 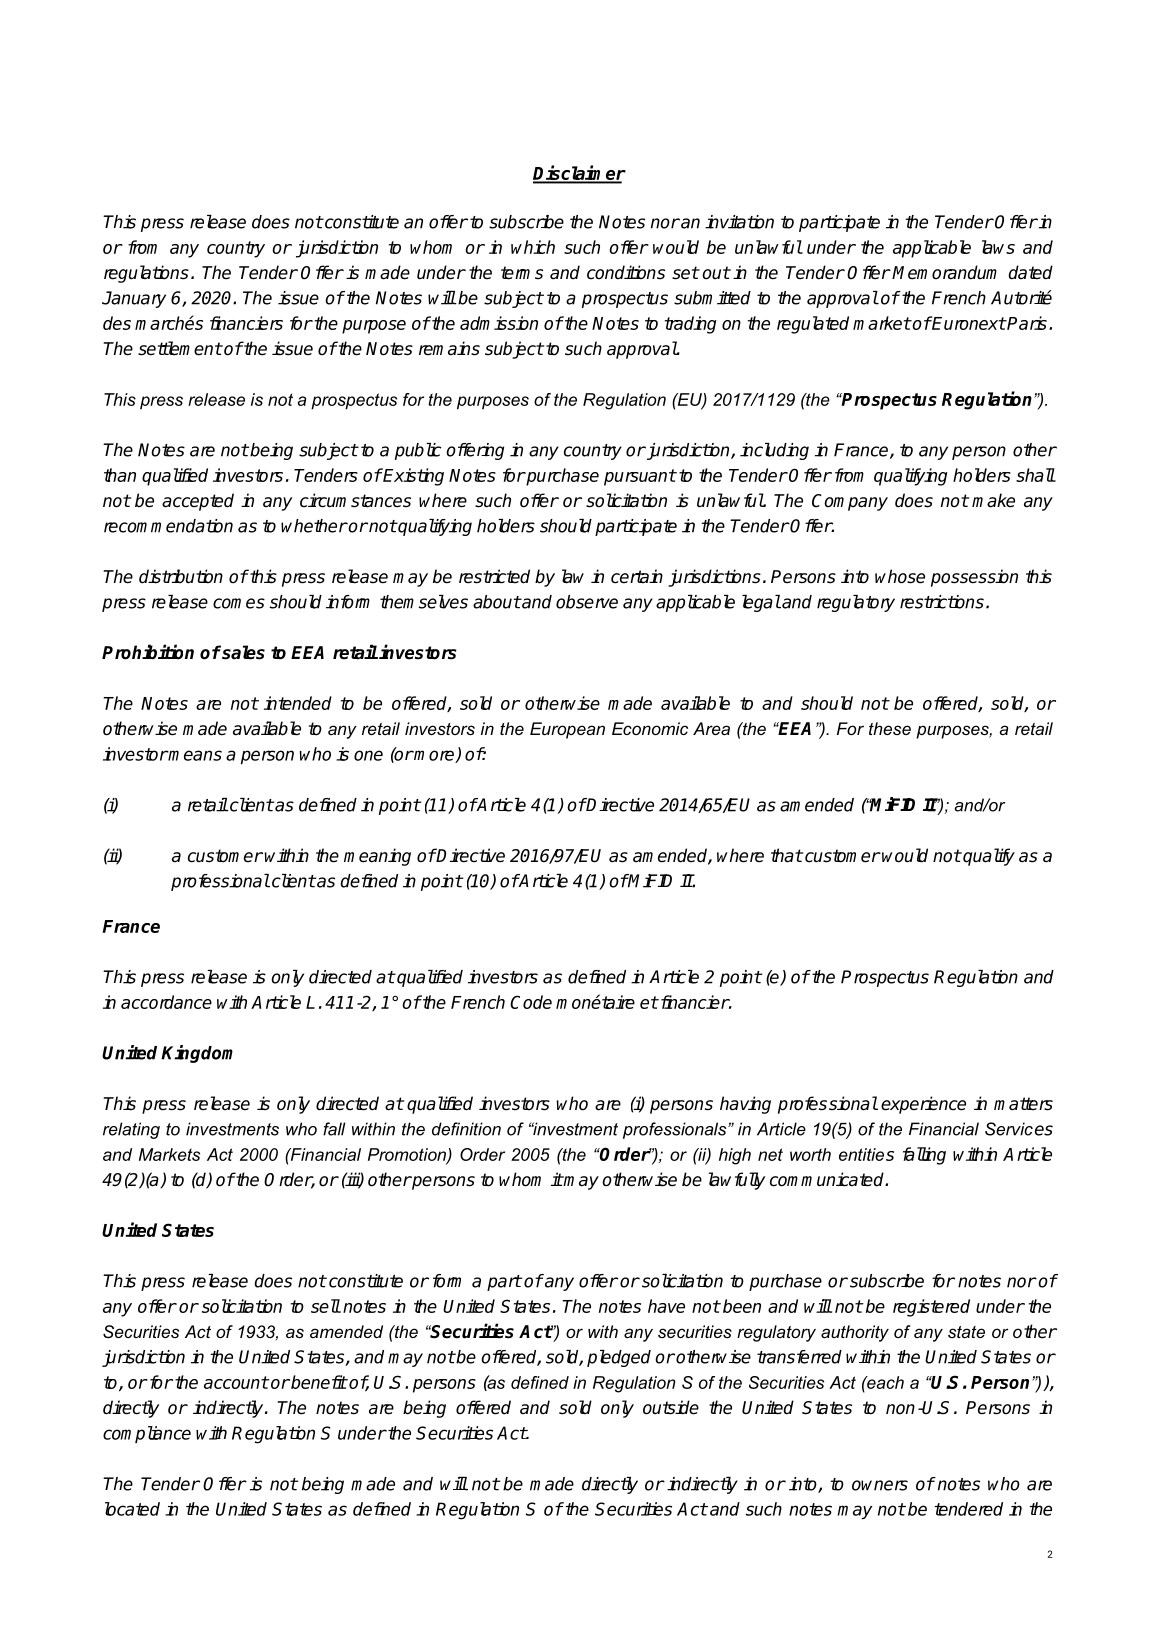 What do you see at coordinates (942, 602) in the document?
I see `restrictions` at bounding box center [942, 602].
